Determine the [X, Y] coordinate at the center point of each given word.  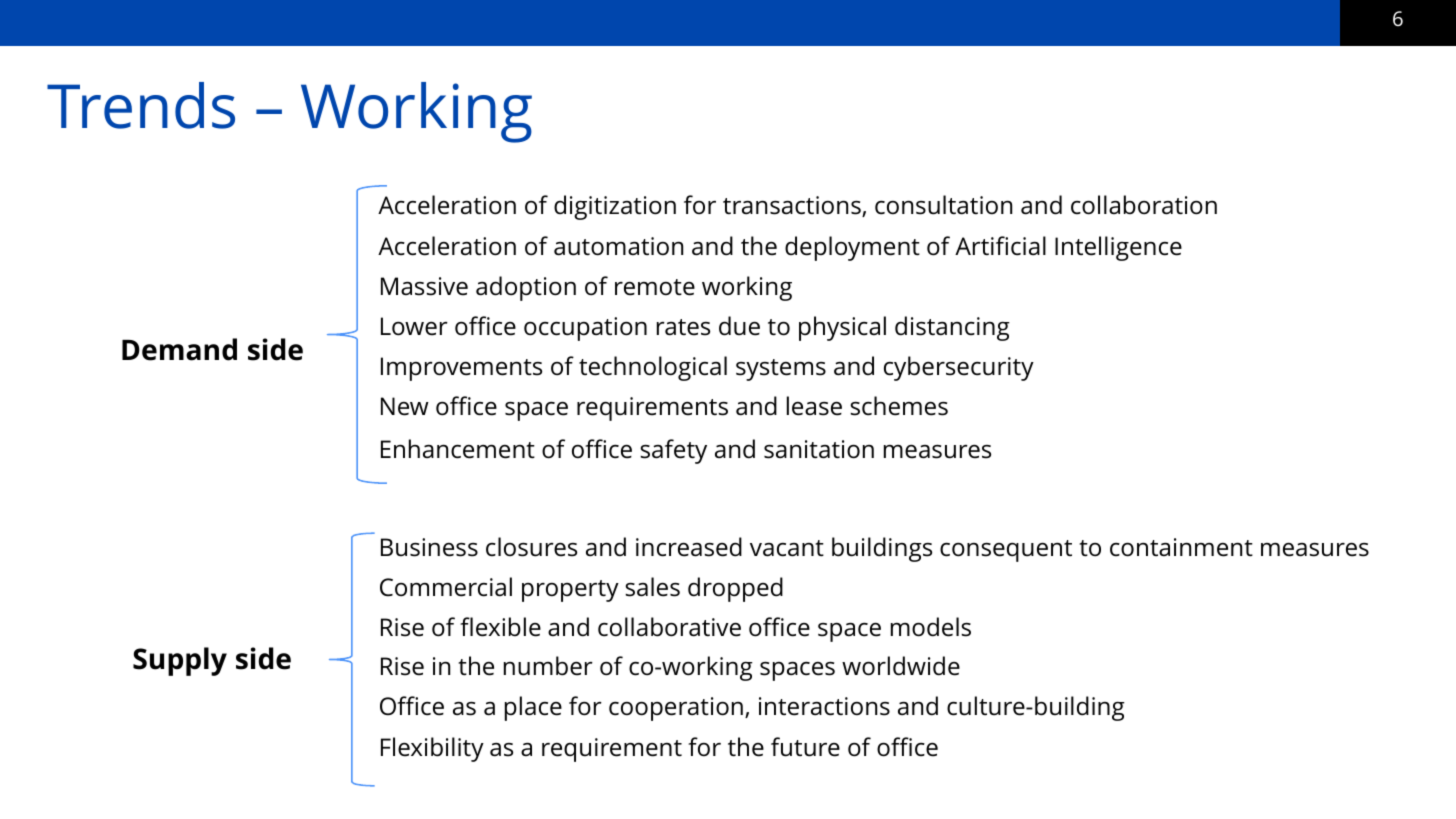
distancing [952, 328]
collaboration [1144, 205]
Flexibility [432, 749]
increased [689, 547]
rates [683, 327]
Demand [179, 349]
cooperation [676, 709]
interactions [824, 706]
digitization [615, 207]
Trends [141, 105]
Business [429, 547]
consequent [1006, 551]
